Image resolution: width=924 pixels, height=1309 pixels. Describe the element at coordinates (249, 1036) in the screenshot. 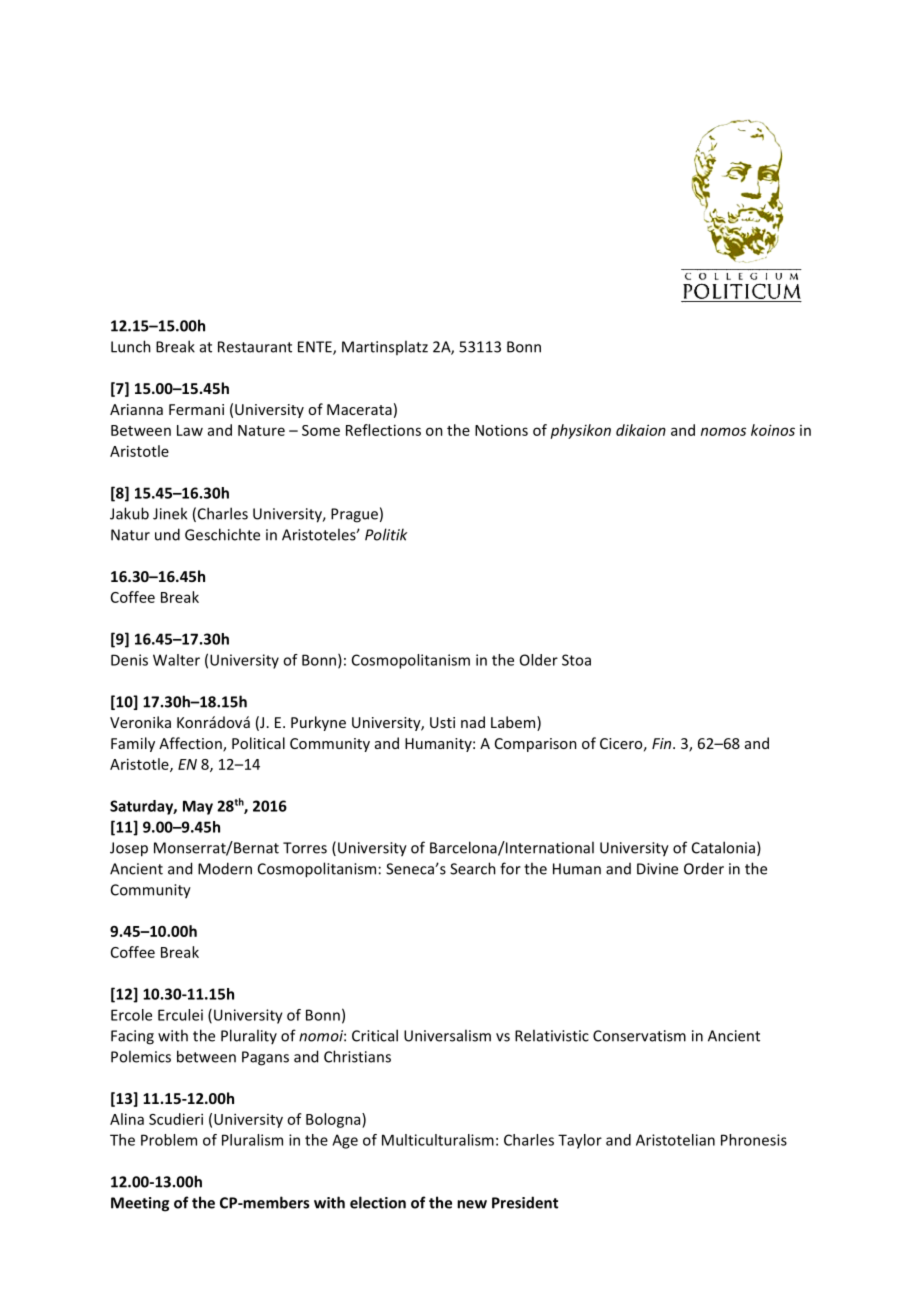

I see `Plurality` at that location.
